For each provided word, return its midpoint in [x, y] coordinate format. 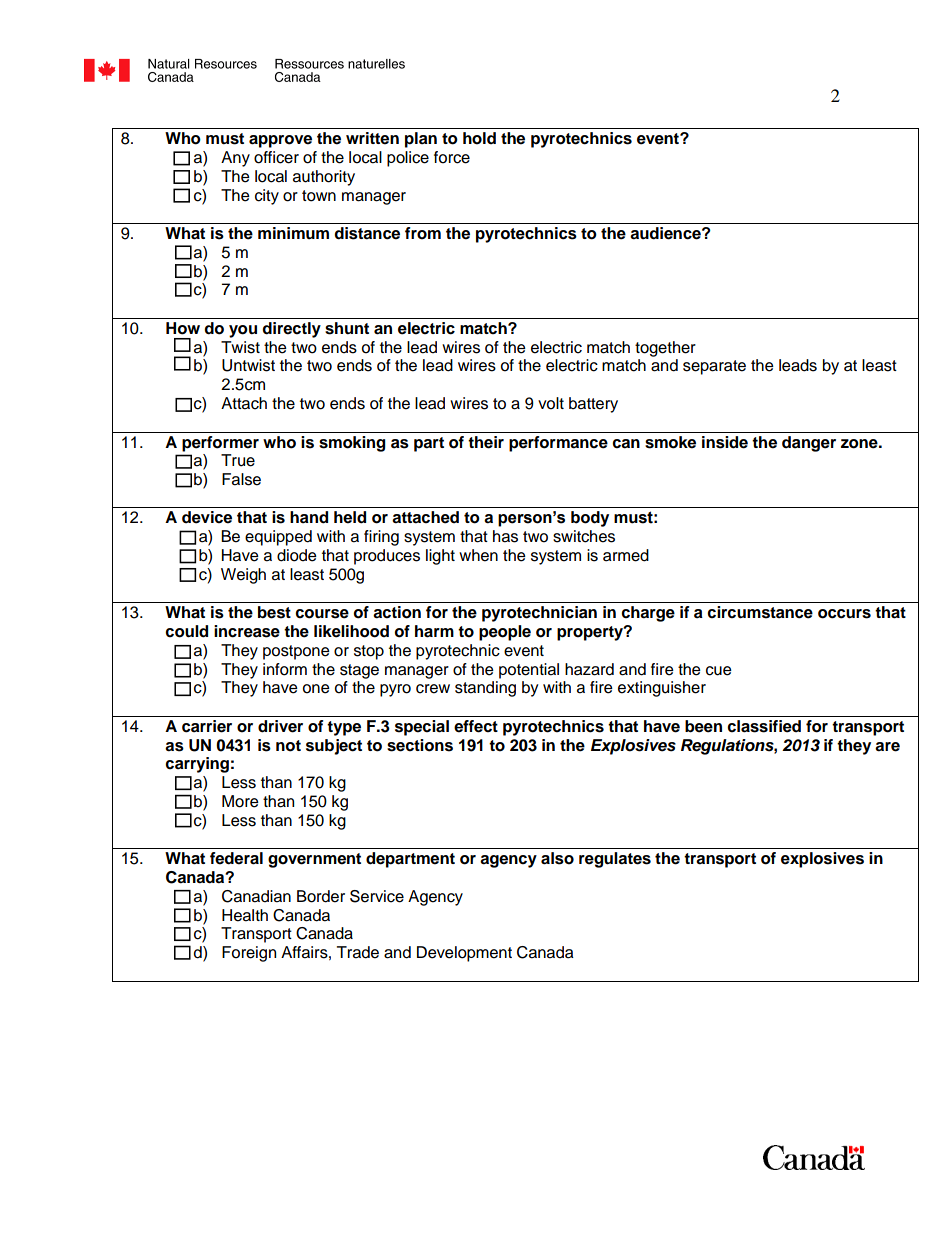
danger [809, 444]
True [238, 460]
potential [529, 671]
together [665, 349]
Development [464, 954]
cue [719, 671]
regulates [615, 860]
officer [276, 157]
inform [285, 669]
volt [551, 403]
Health [245, 915]
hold [479, 138]
